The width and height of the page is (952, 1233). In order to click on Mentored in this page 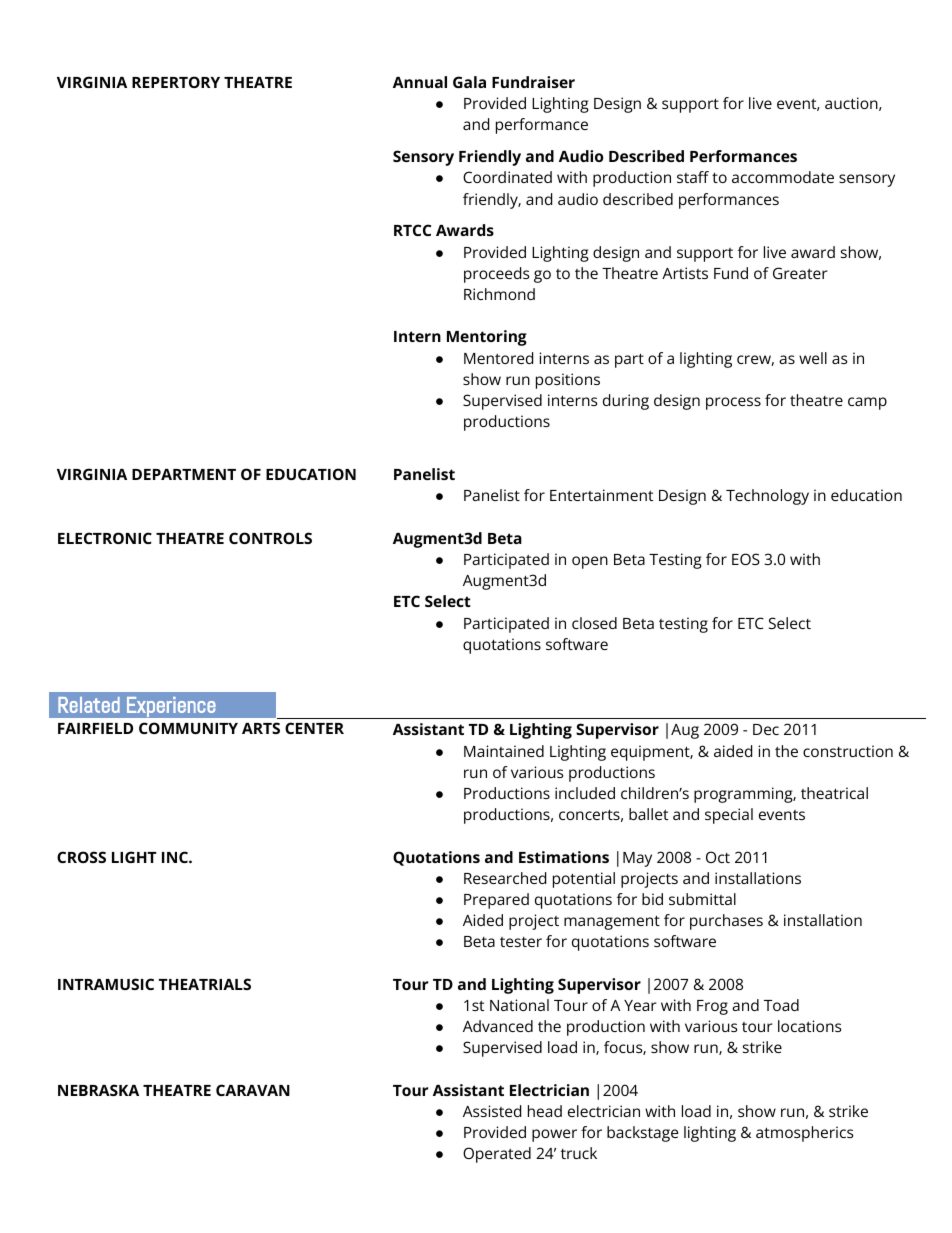, I will do `click(498, 358)`.
